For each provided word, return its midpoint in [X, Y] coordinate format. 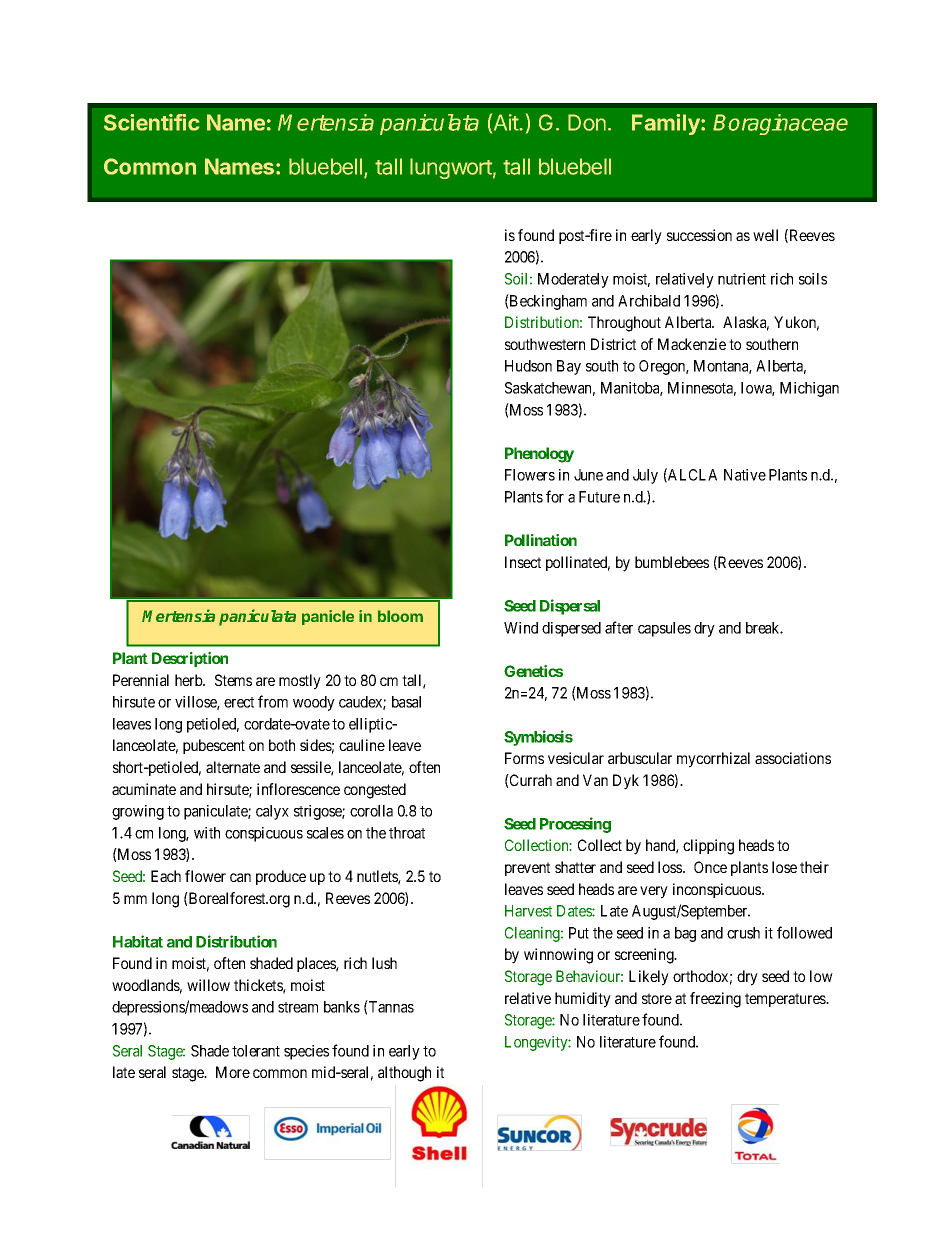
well [765, 235]
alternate [233, 767]
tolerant [256, 1051]
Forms [524, 758]
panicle [328, 617]
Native [745, 475]
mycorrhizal [713, 760]
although [404, 1074]
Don [587, 122]
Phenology [539, 455]
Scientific [151, 122]
